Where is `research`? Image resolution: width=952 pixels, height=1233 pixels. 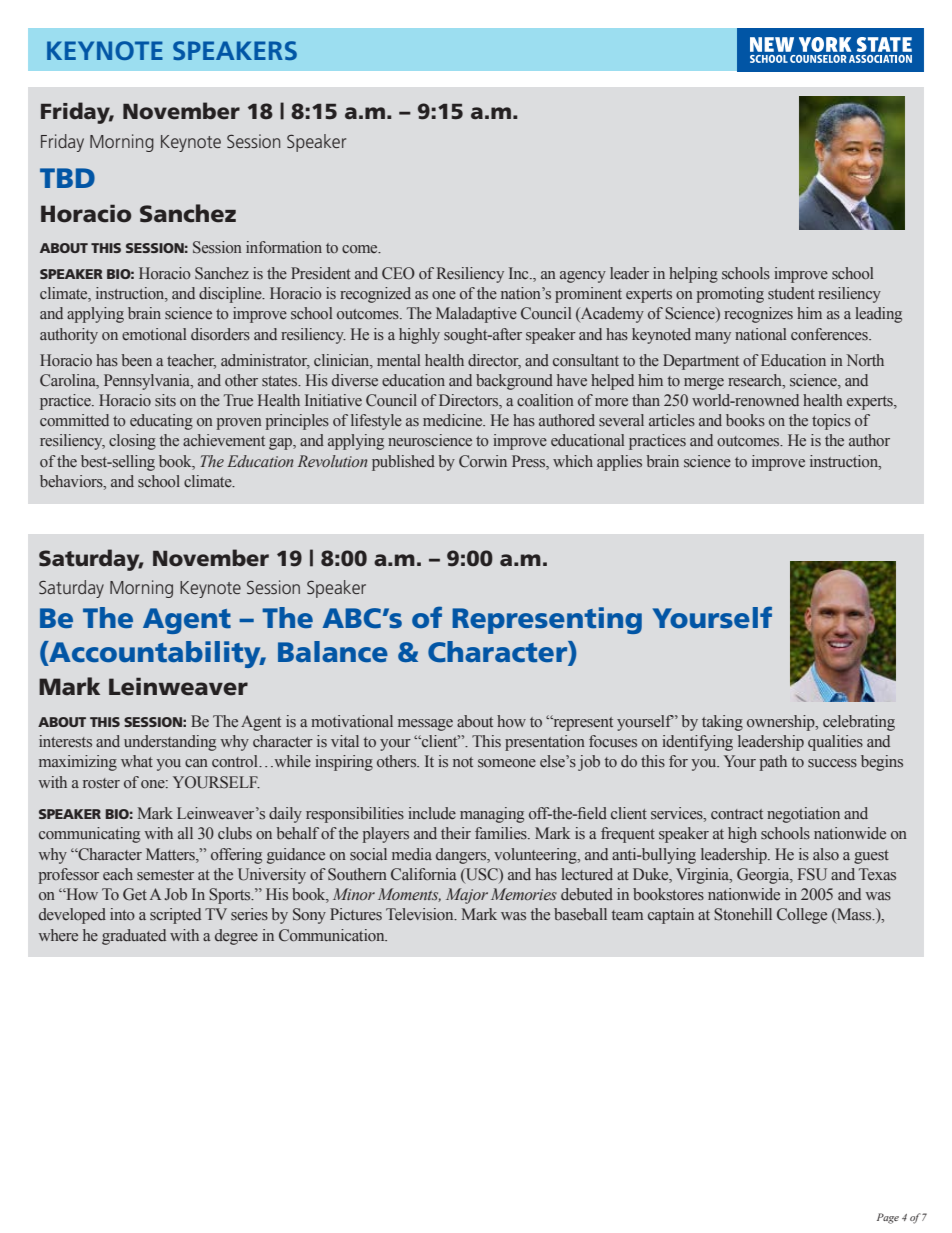 research is located at coordinates (756, 380).
